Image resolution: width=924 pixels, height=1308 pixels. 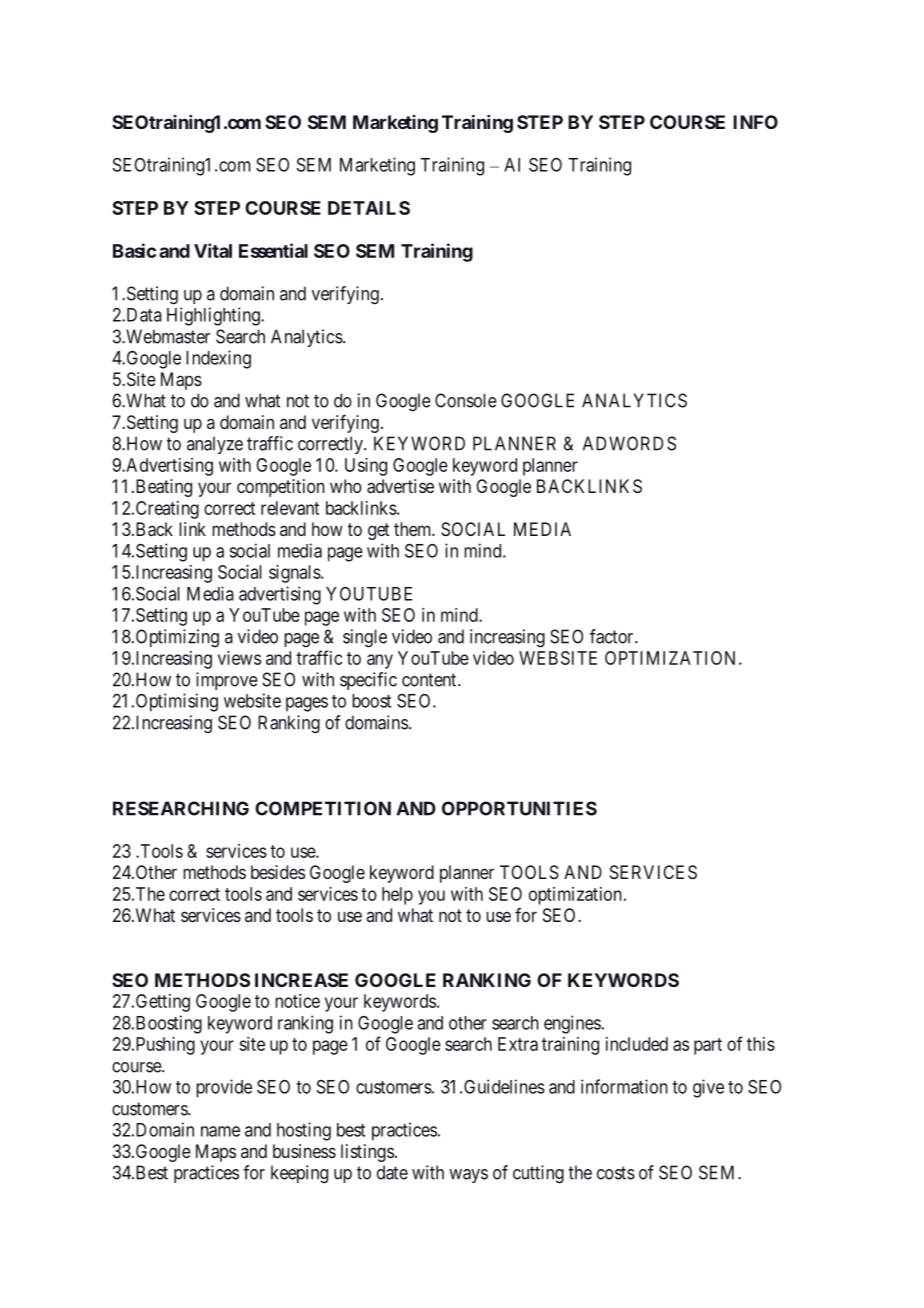 I want to click on advertise, so click(x=400, y=486).
